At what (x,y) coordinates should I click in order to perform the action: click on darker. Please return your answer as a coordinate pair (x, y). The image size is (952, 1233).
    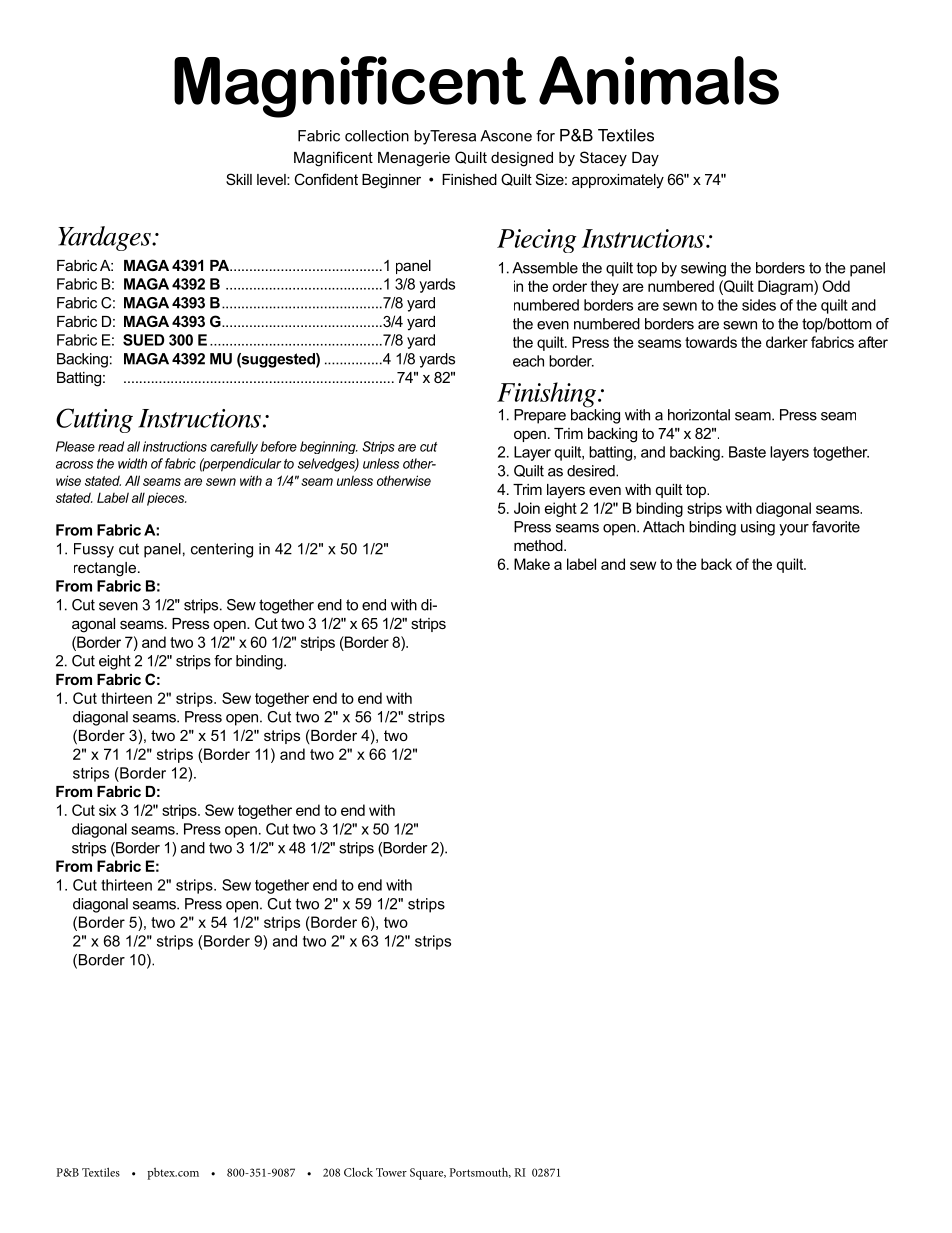
    Looking at the image, I should click on (787, 342).
